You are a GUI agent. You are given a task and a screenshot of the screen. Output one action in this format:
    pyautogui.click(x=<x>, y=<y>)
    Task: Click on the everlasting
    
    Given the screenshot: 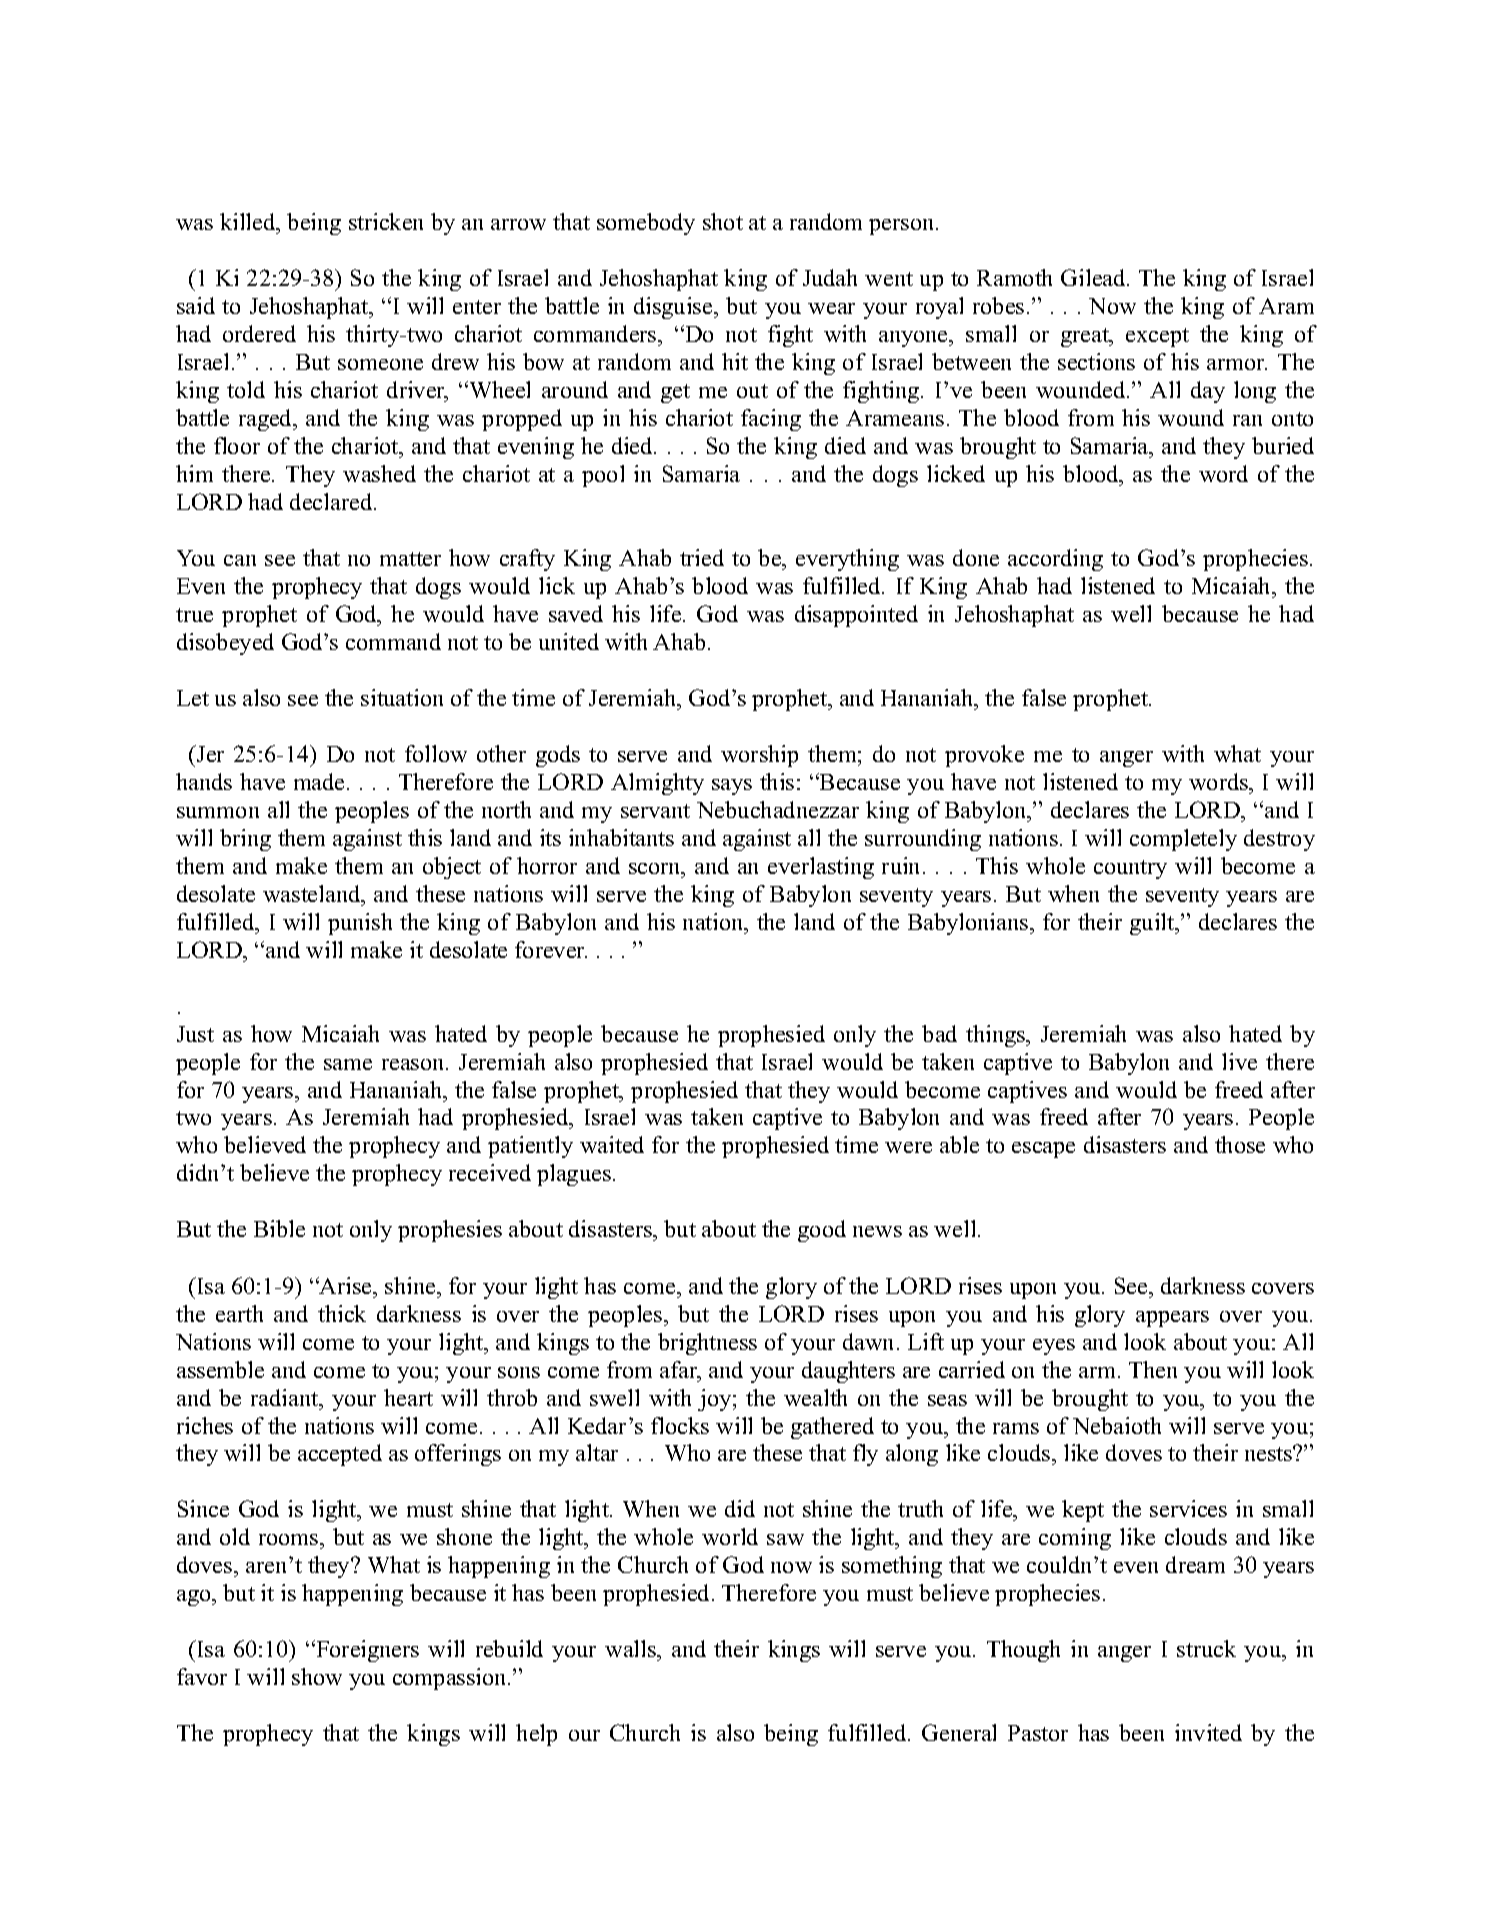 What is the action you would take?
    pyautogui.click(x=821, y=868)
